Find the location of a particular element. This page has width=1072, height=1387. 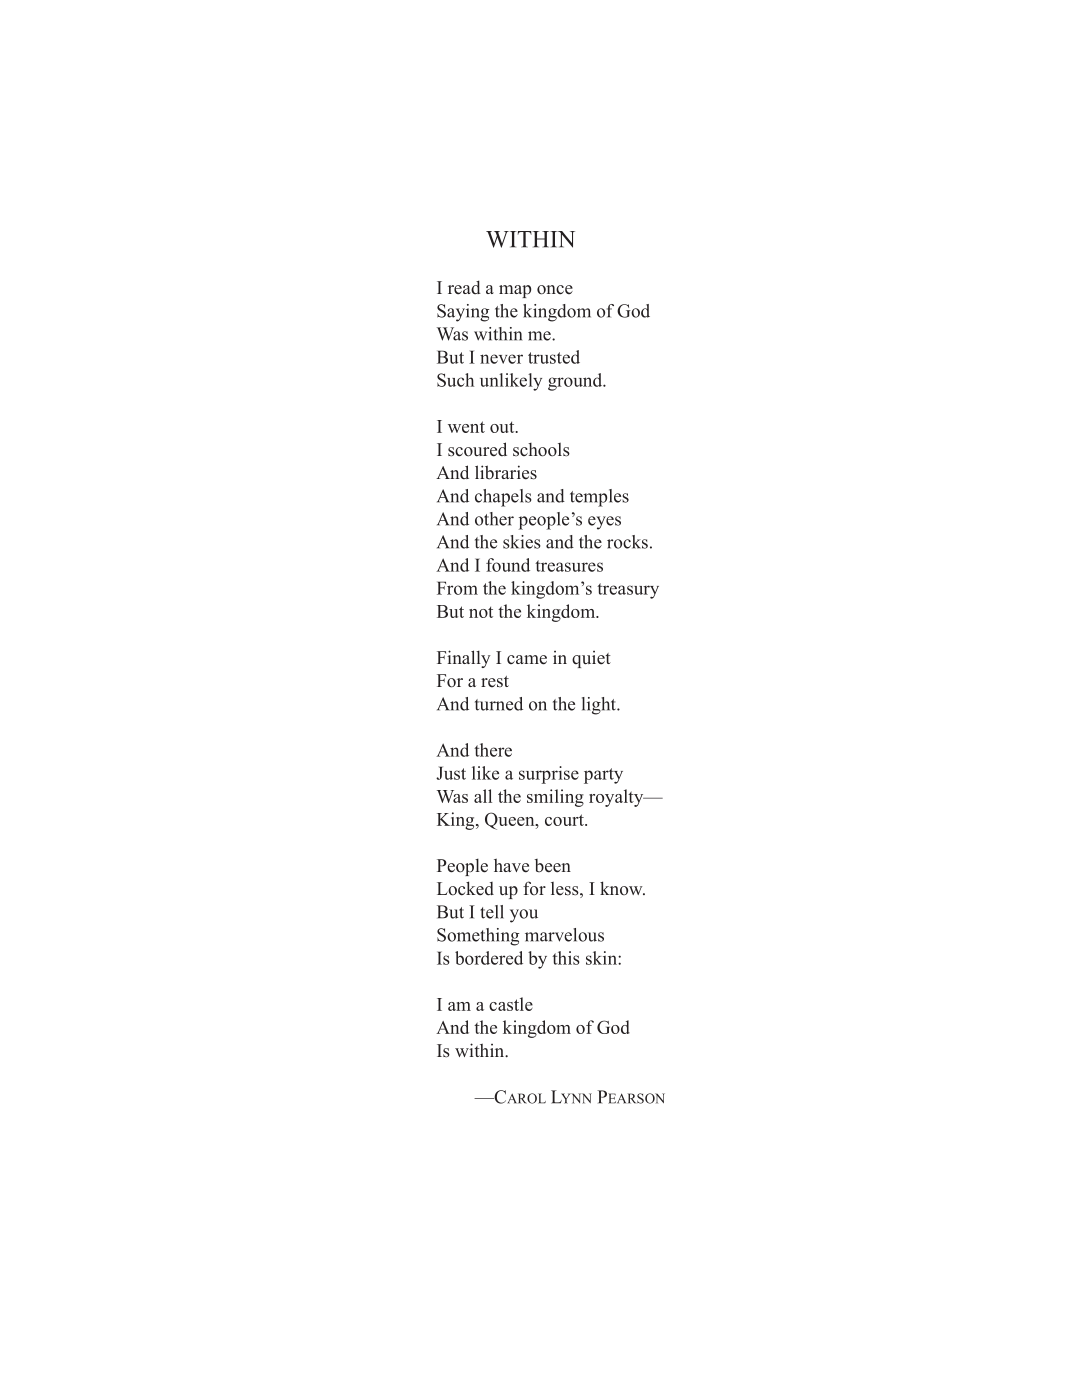

came is located at coordinates (527, 660).
